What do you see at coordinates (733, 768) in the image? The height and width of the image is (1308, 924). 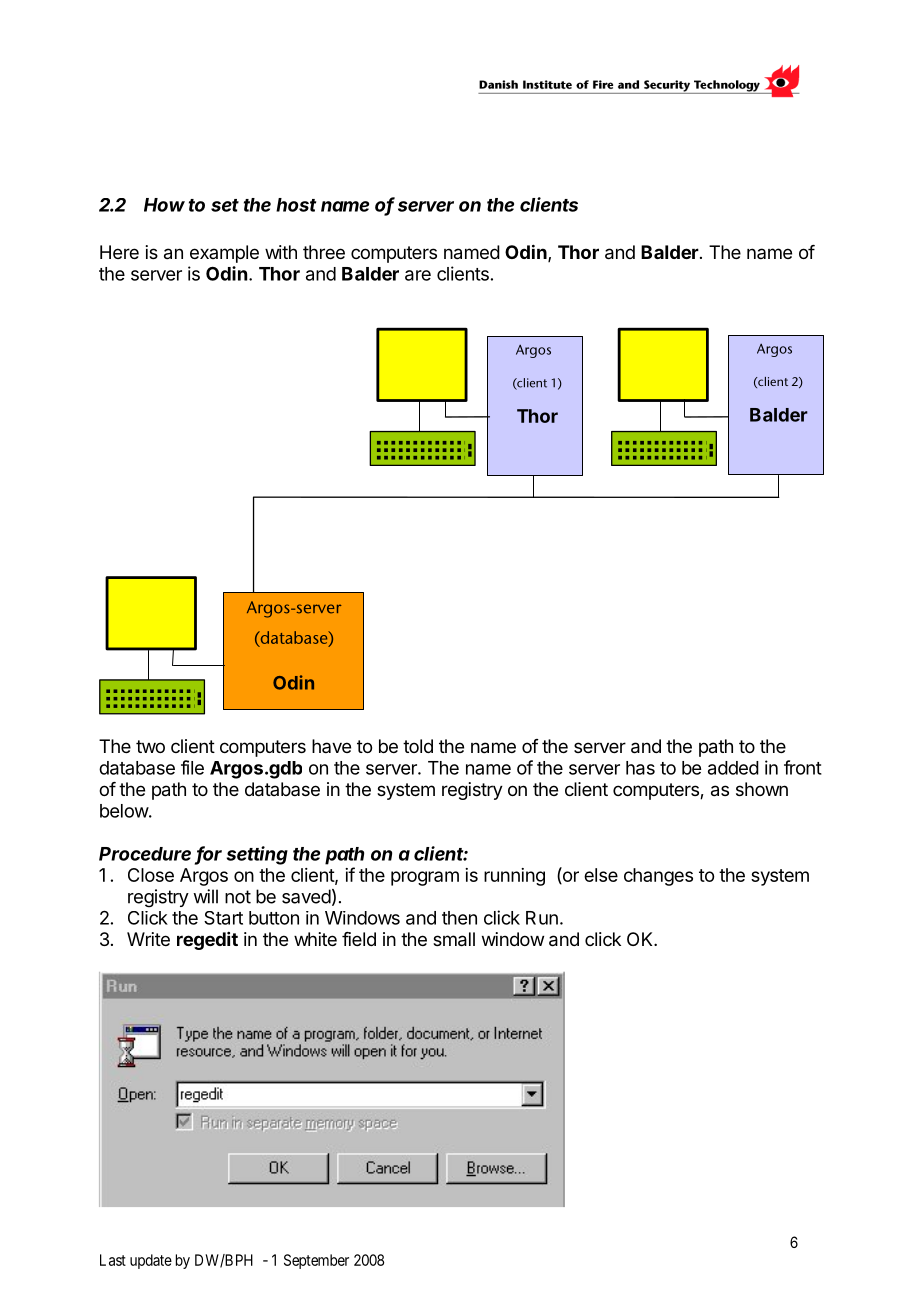 I see `added` at bounding box center [733, 768].
